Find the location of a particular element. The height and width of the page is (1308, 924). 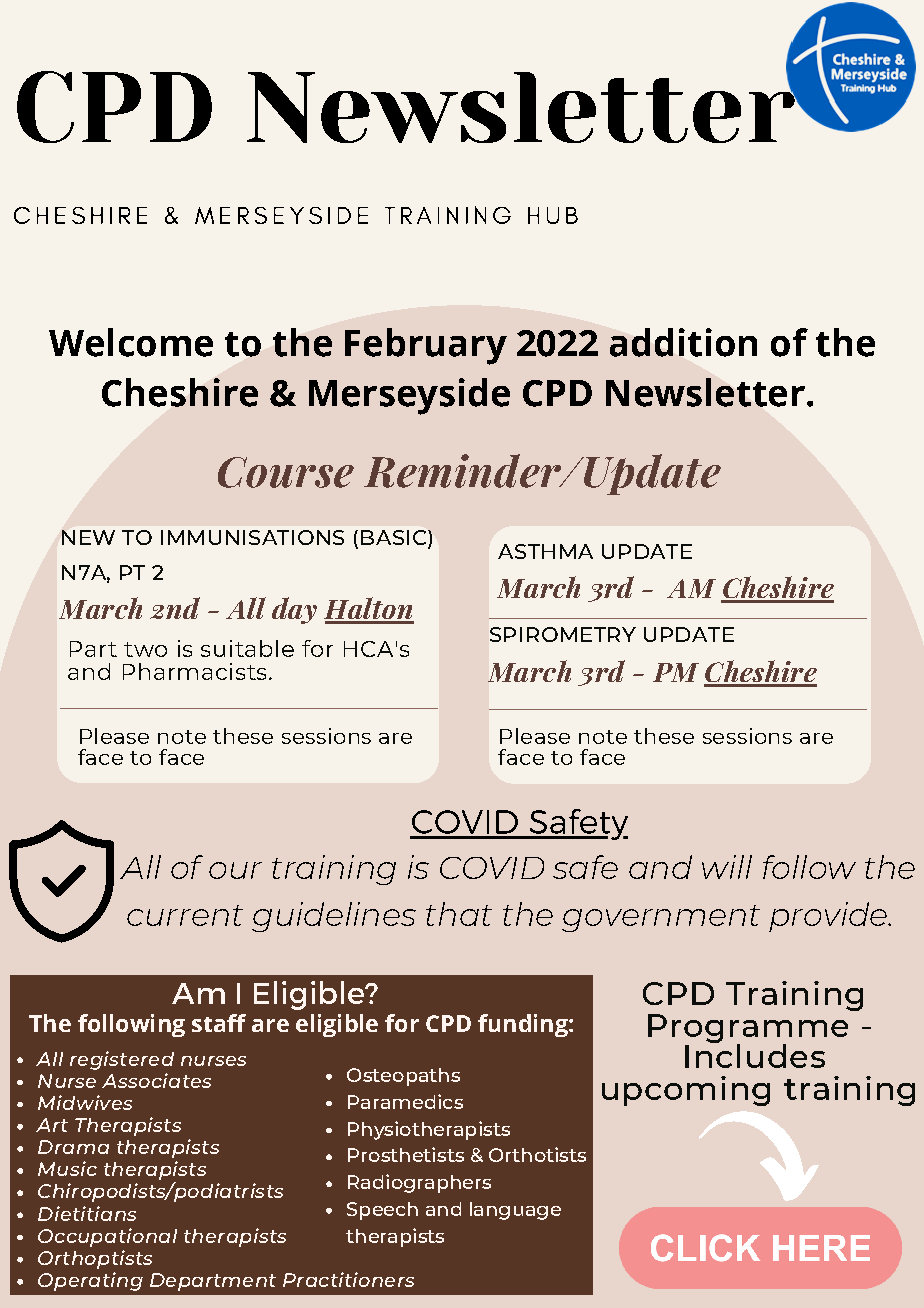

HUB is located at coordinates (553, 215).
